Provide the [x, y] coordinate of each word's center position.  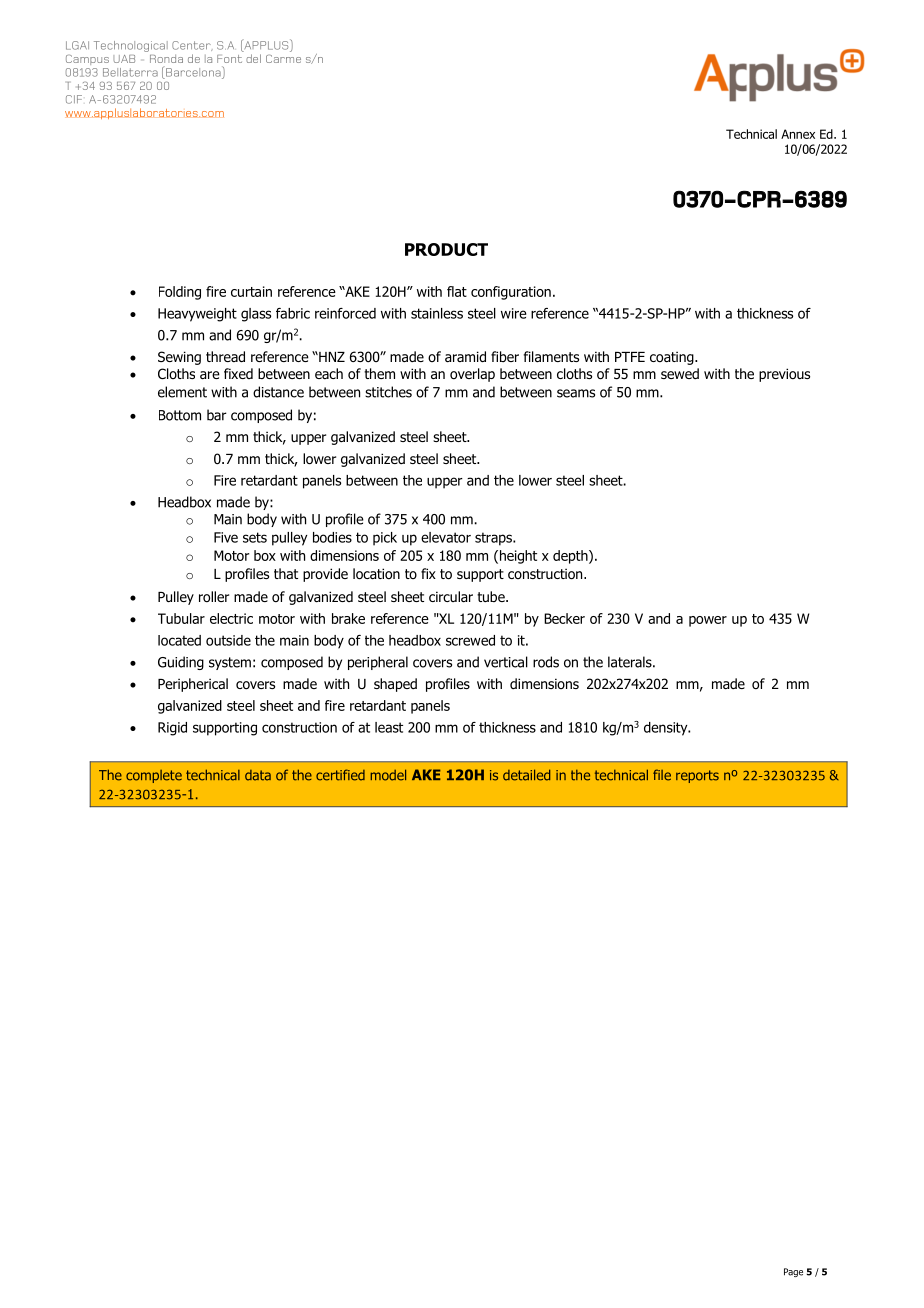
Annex [798, 134]
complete [154, 776]
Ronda [166, 59]
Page [793, 1272]
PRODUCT [446, 249]
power [708, 621]
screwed [470, 640]
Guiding [181, 663]
